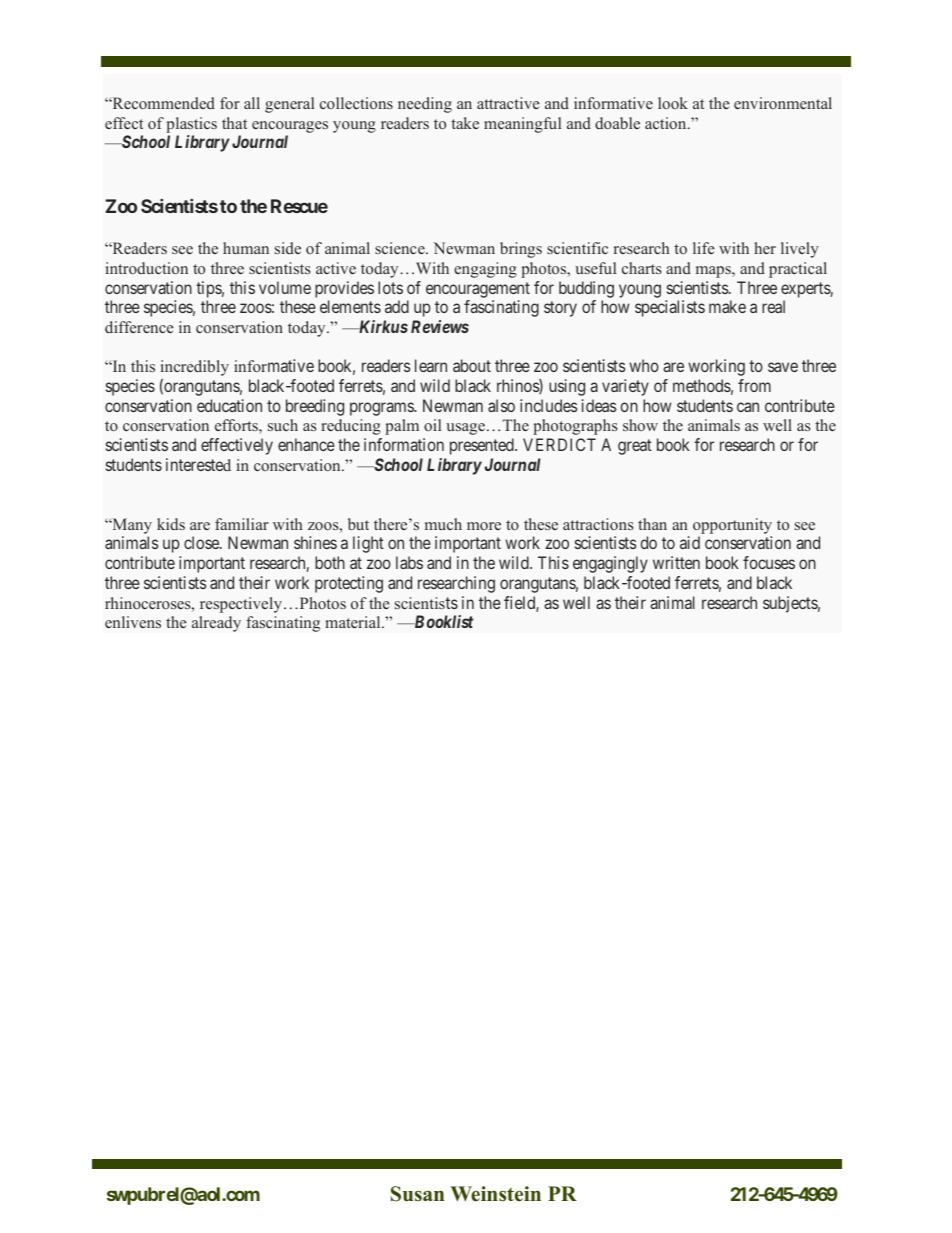  I want to click on plastics, so click(191, 125).
